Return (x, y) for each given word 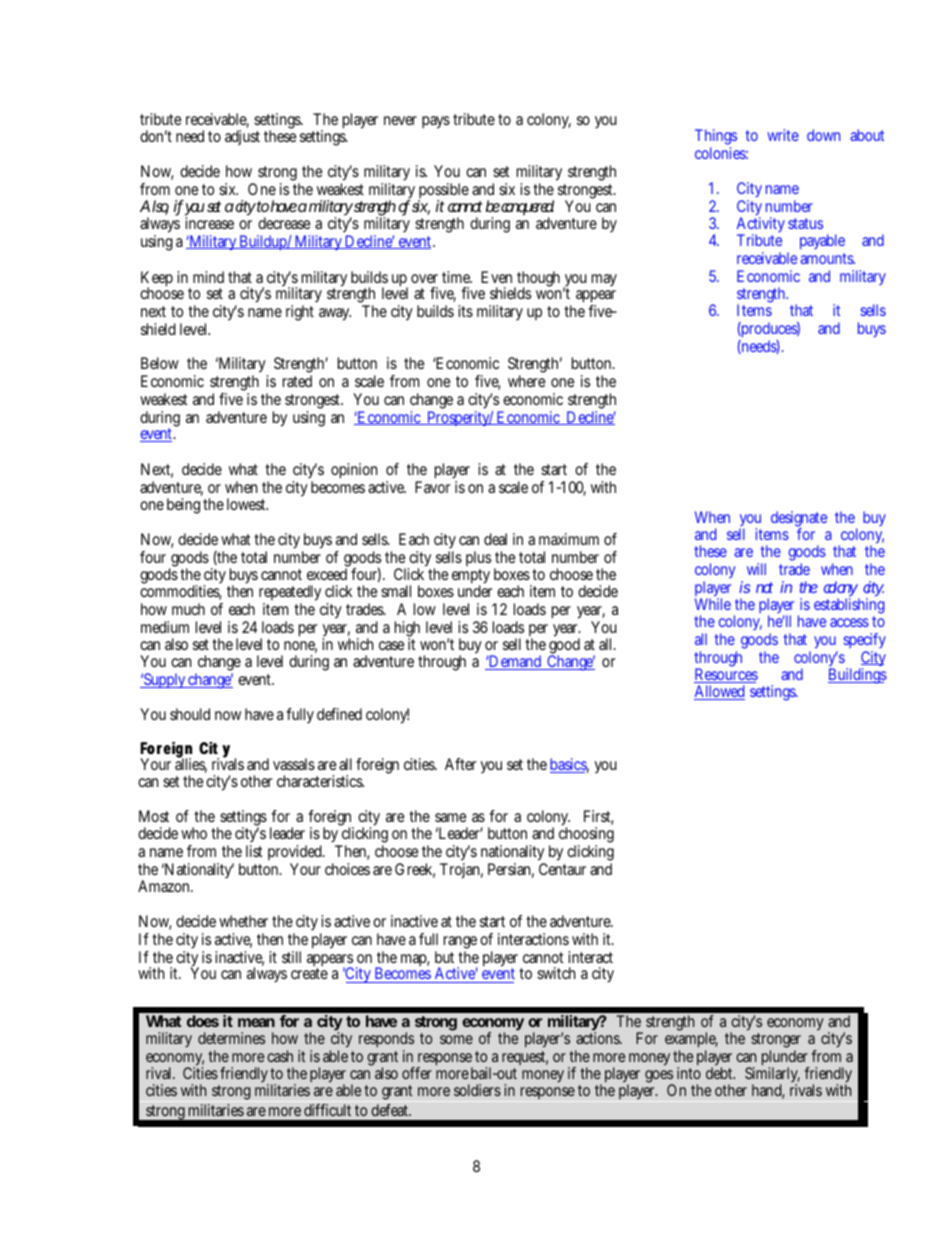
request (525, 1058)
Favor (432, 487)
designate (799, 520)
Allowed (719, 692)
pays (436, 122)
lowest (247, 504)
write (783, 135)
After (460, 764)
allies (191, 764)
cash (280, 1056)
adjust (242, 137)
